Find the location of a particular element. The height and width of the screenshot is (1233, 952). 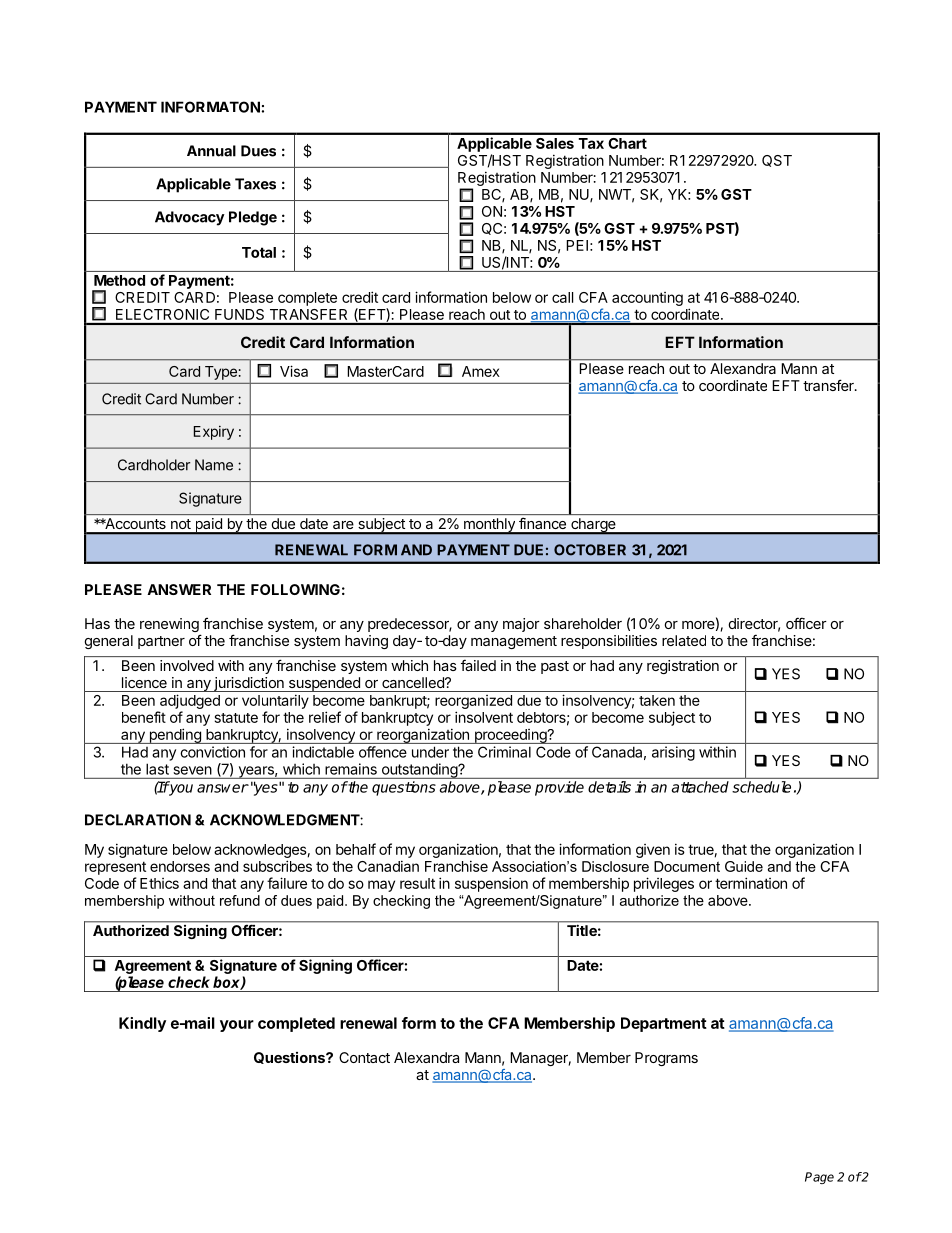

refund is located at coordinates (240, 900).
